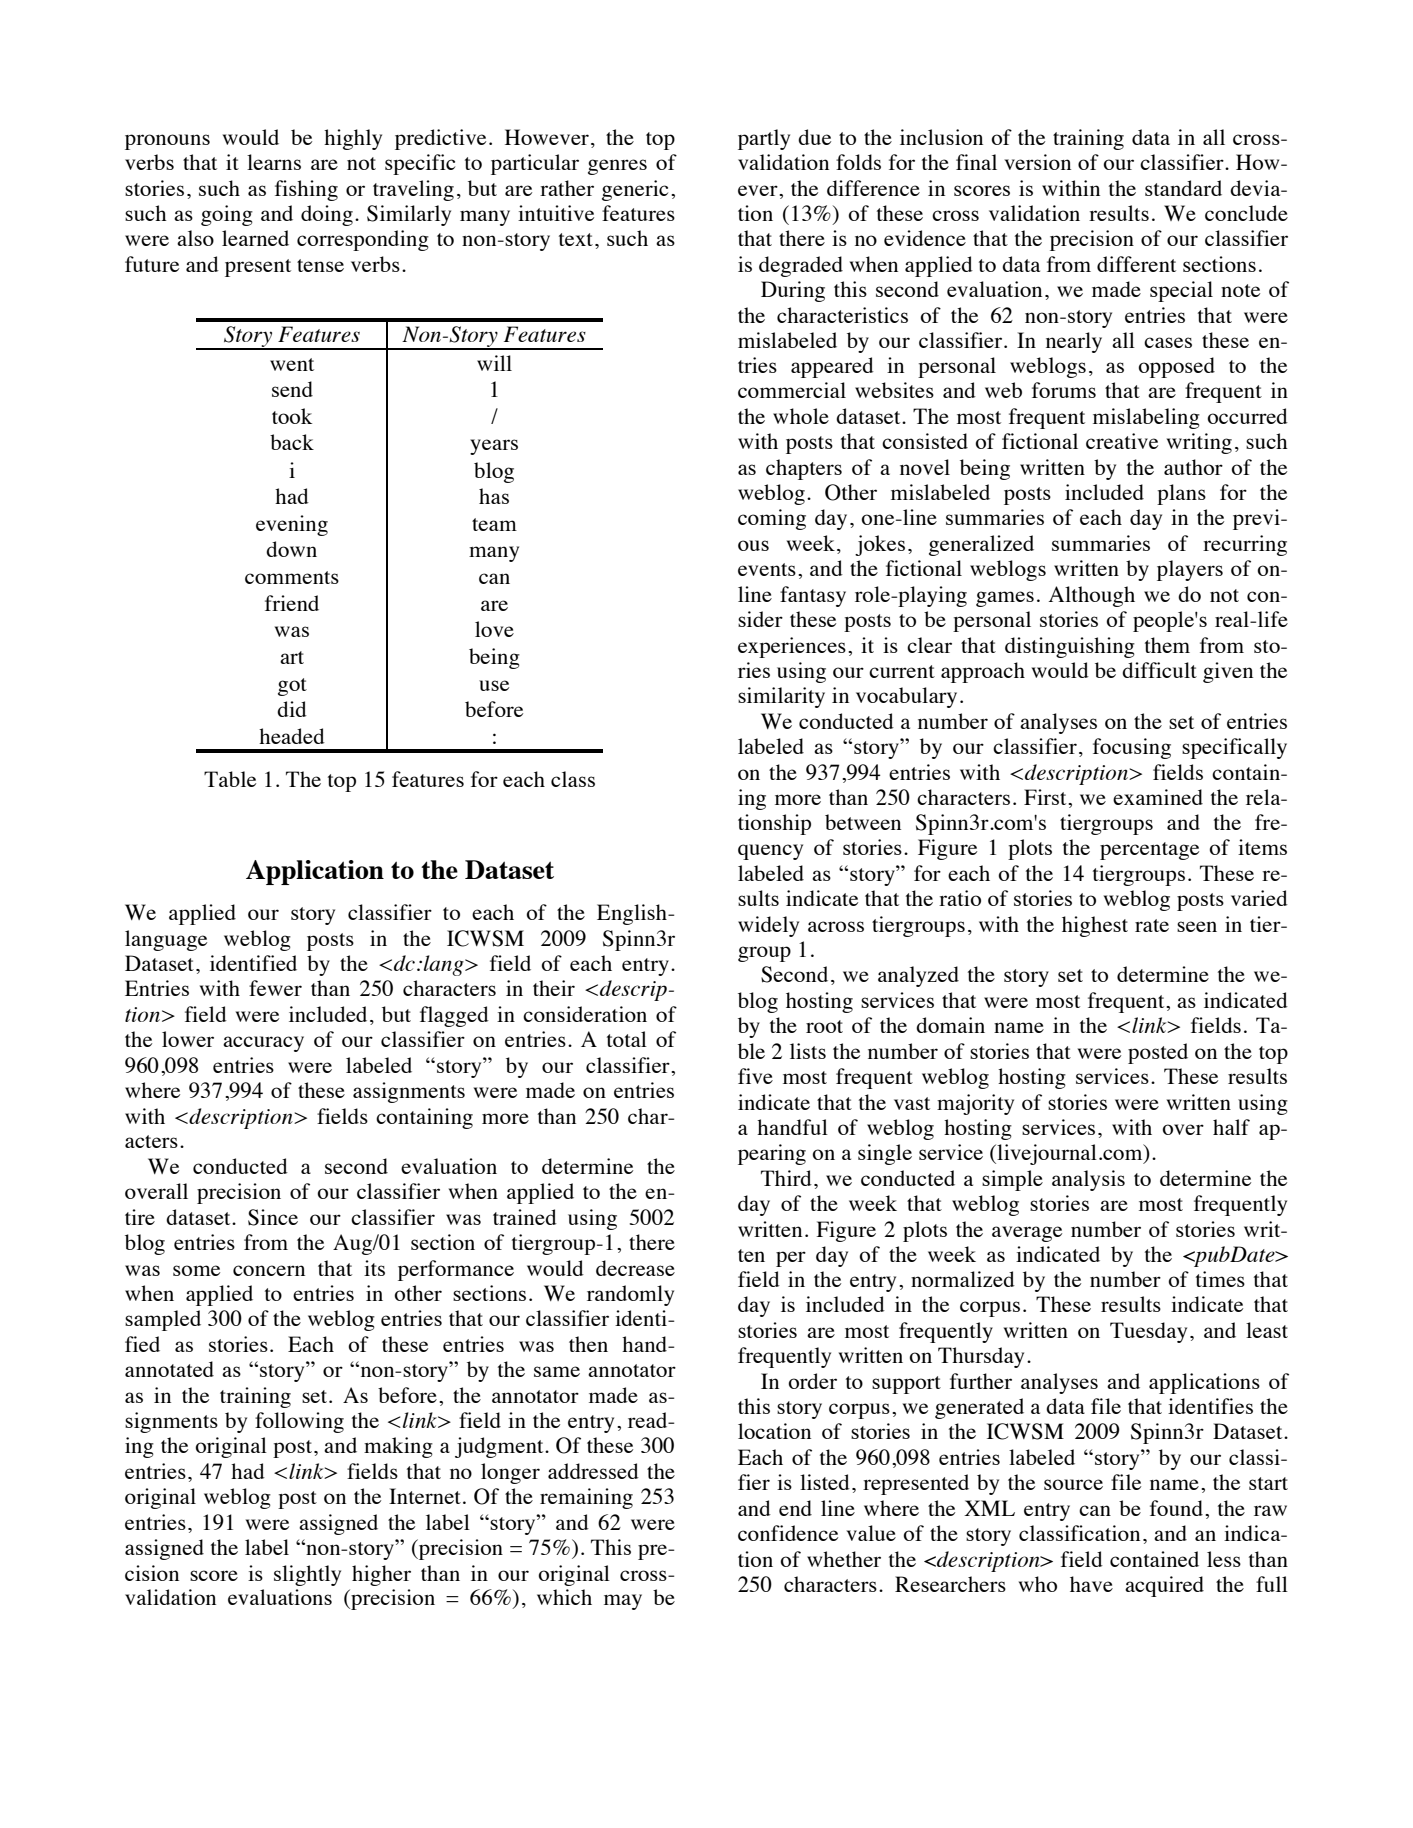  Describe the element at coordinates (635, 1268) in the document. I see `decrease` at that location.
